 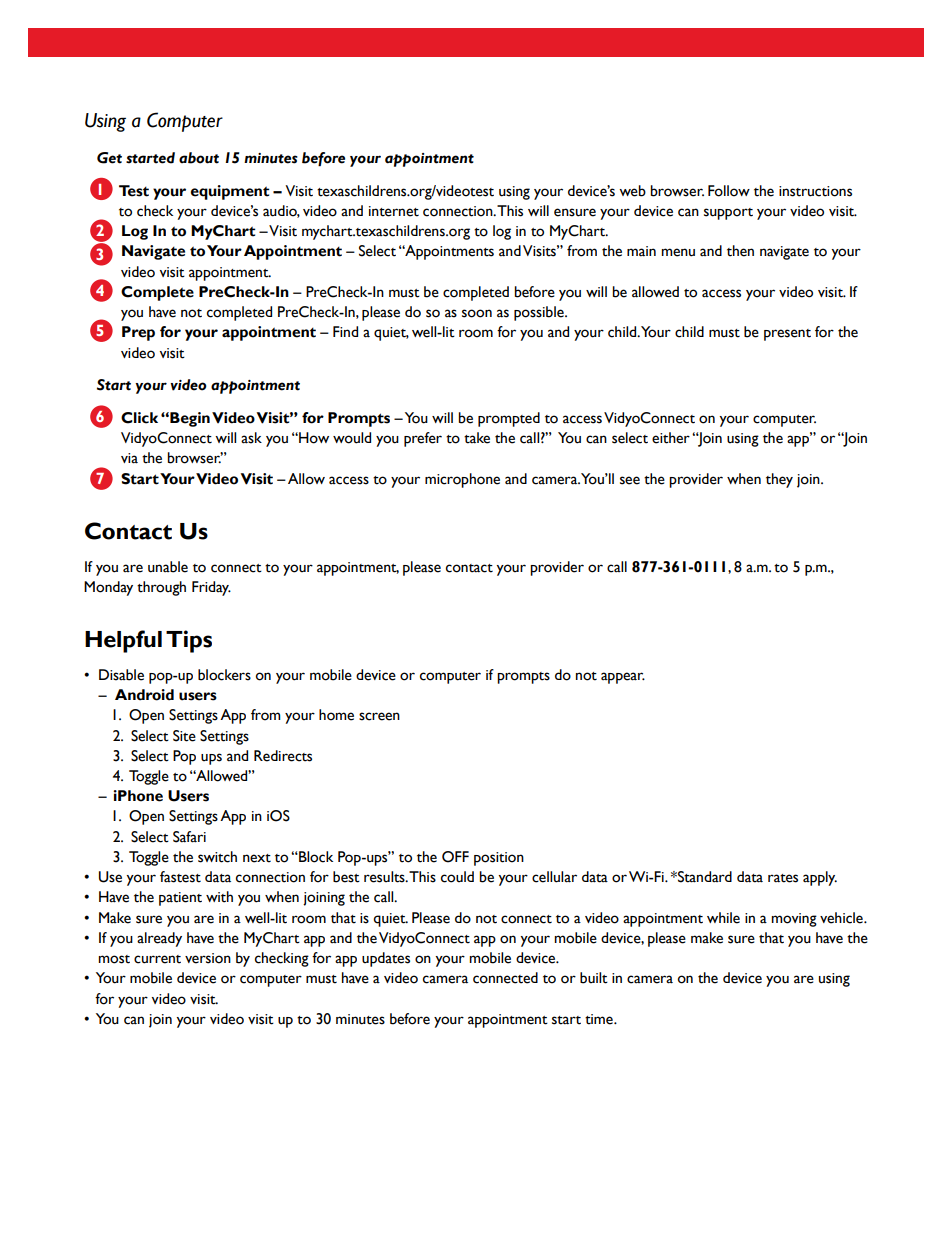 I want to click on Site, so click(x=184, y=736).
